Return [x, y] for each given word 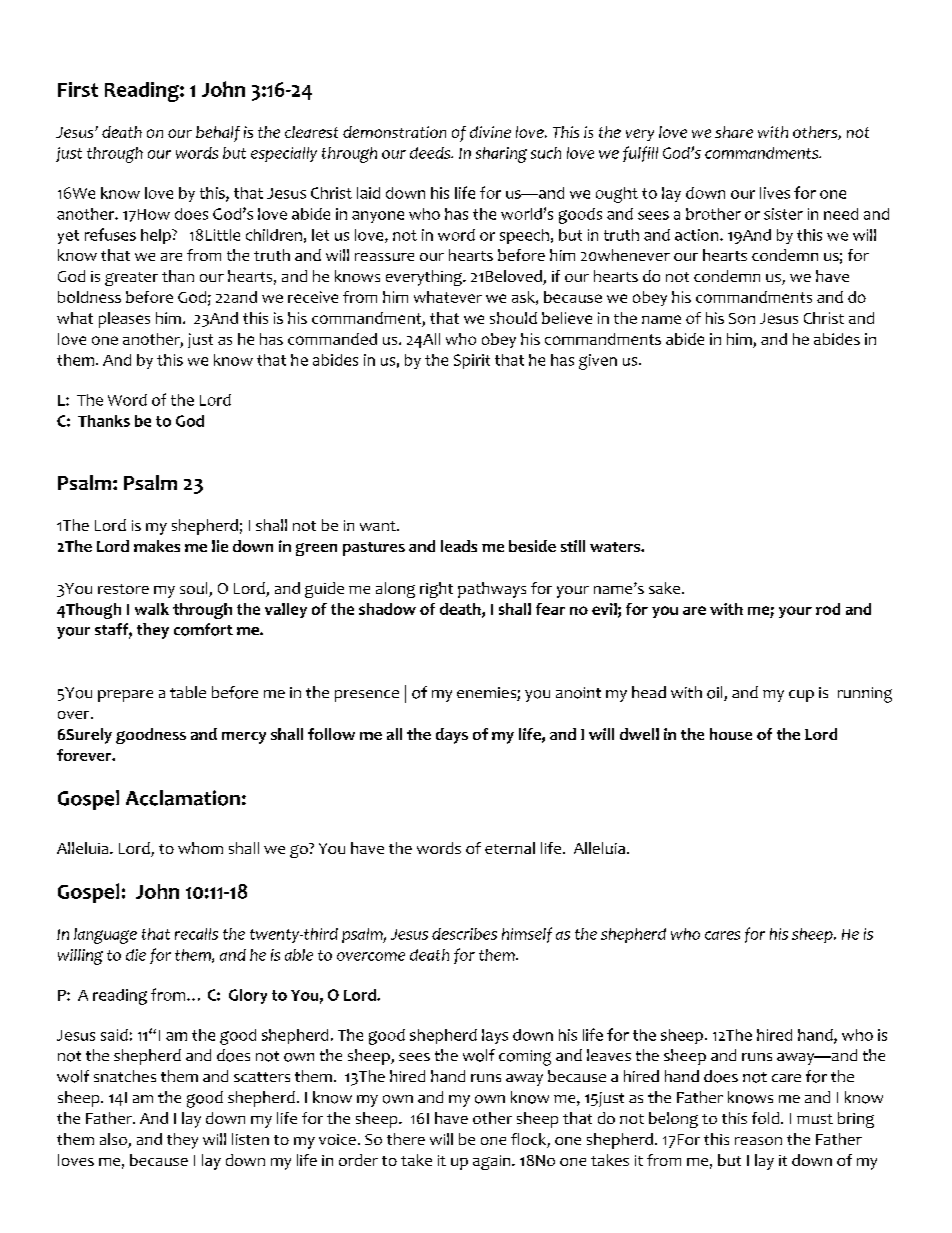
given [598, 362]
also [114, 1140]
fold [765, 1118]
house [731, 734]
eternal [510, 848]
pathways [492, 590]
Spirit [472, 361]
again [493, 1162]
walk [152, 609]
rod [828, 609]
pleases [124, 320]
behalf [218, 134]
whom [200, 848]
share [734, 132]
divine [490, 132]
